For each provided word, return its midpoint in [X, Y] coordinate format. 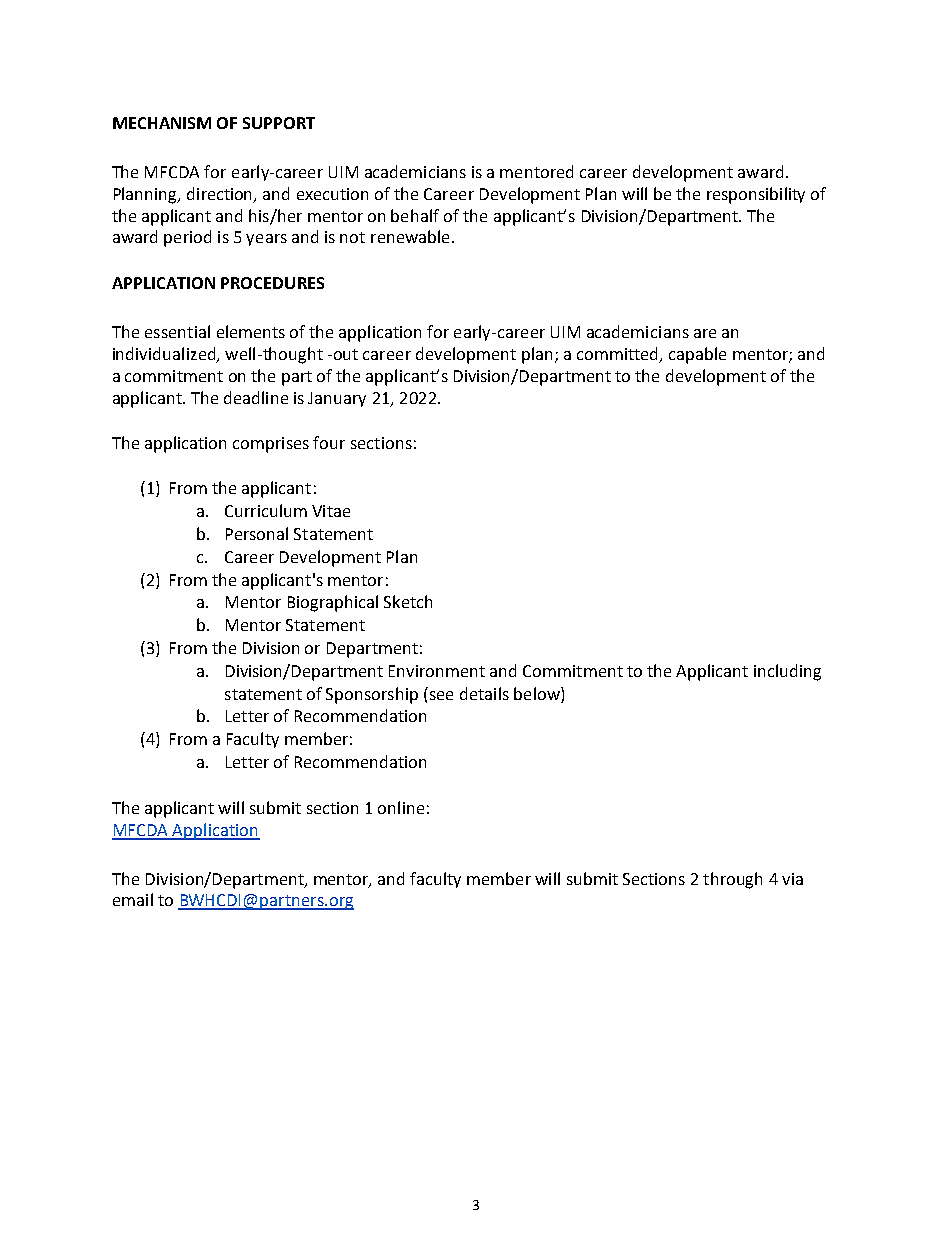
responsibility [756, 195]
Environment [437, 671]
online [401, 807]
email [133, 899]
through [732, 880]
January [337, 399]
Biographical [333, 603]
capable [697, 355]
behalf [415, 215]
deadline [256, 397]
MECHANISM [162, 123]
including [787, 672]
